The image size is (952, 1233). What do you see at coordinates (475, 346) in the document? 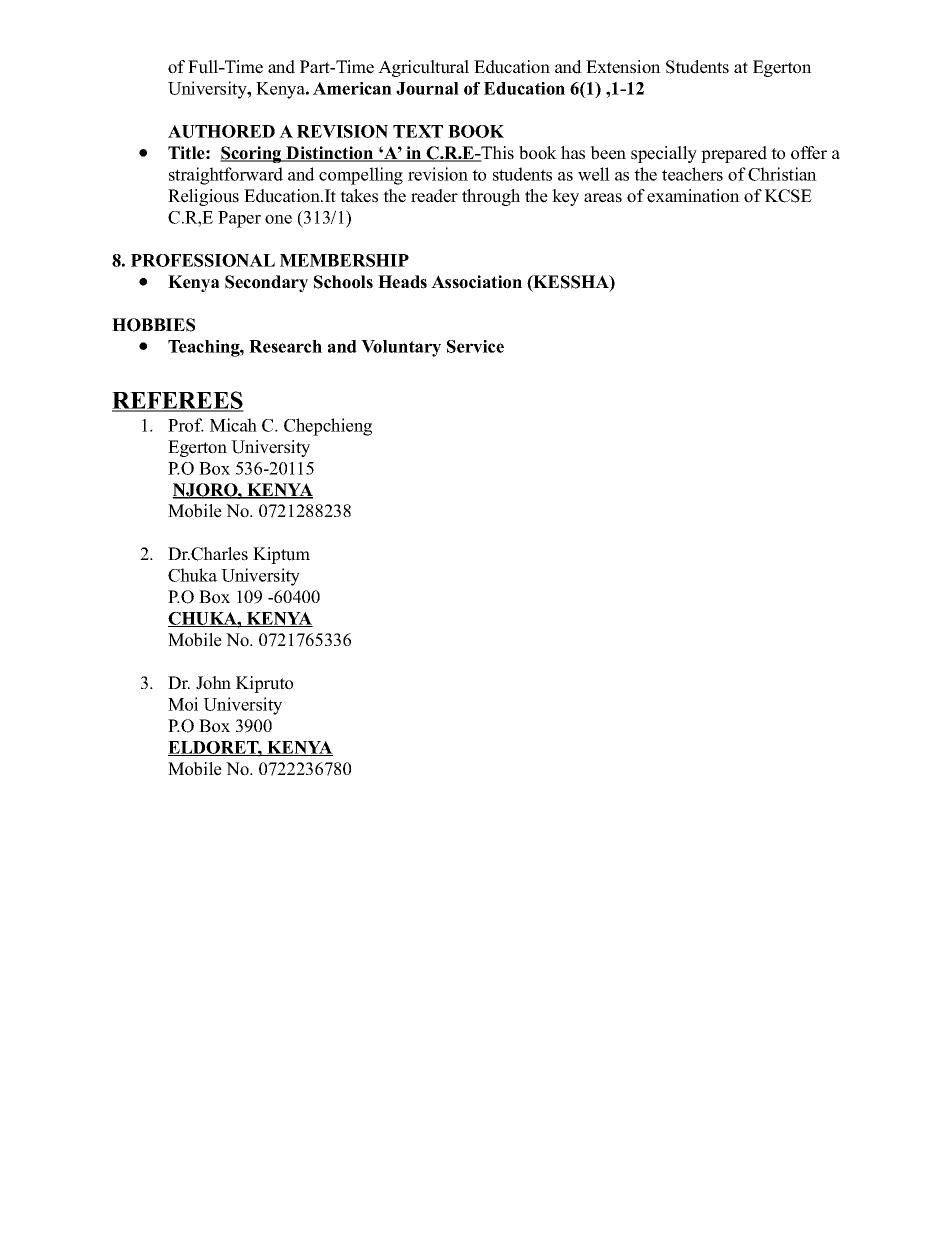
I see `Service` at bounding box center [475, 346].
